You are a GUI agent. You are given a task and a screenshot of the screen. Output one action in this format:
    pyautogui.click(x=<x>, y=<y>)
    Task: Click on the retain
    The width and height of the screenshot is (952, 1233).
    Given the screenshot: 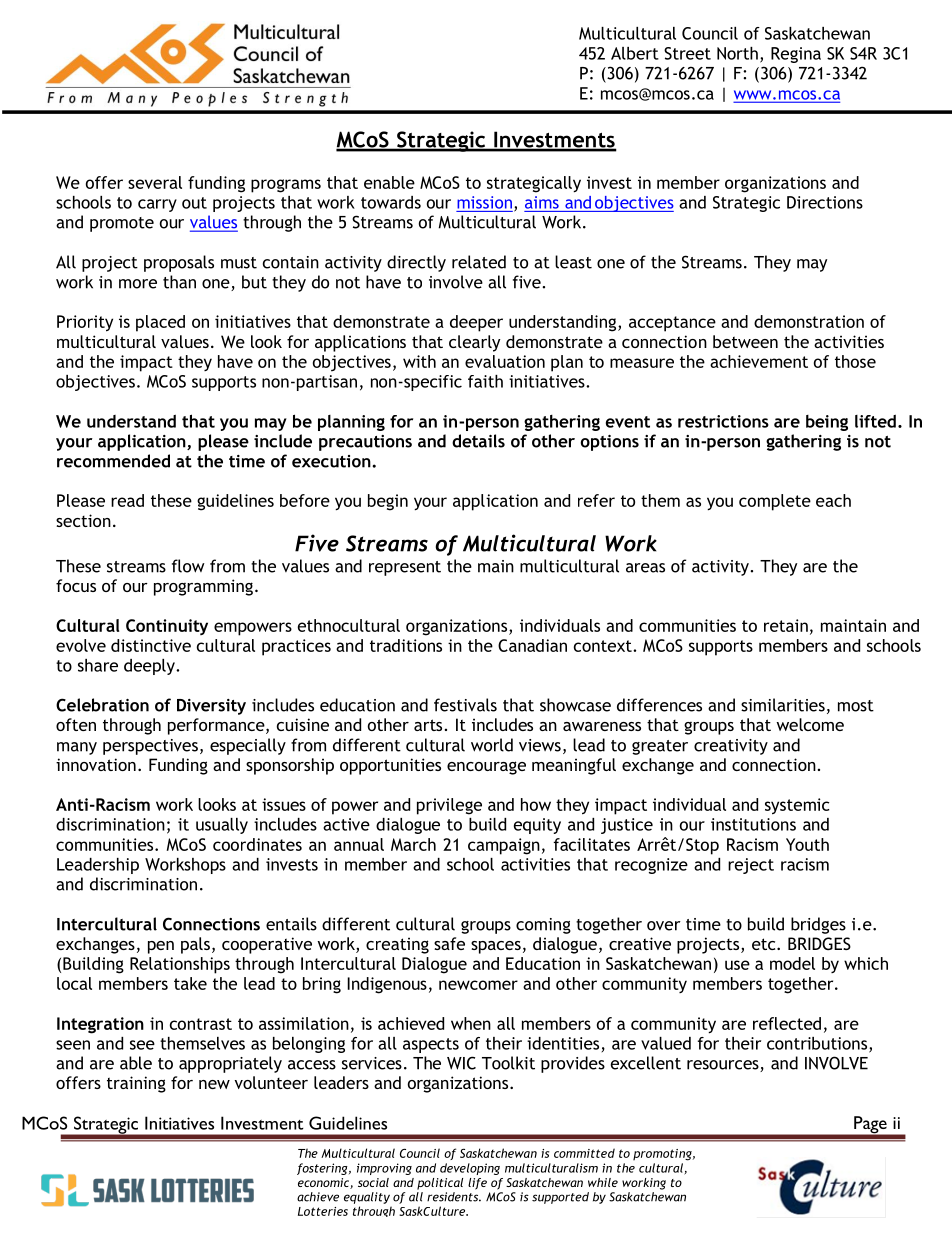 What is the action you would take?
    pyautogui.click(x=786, y=625)
